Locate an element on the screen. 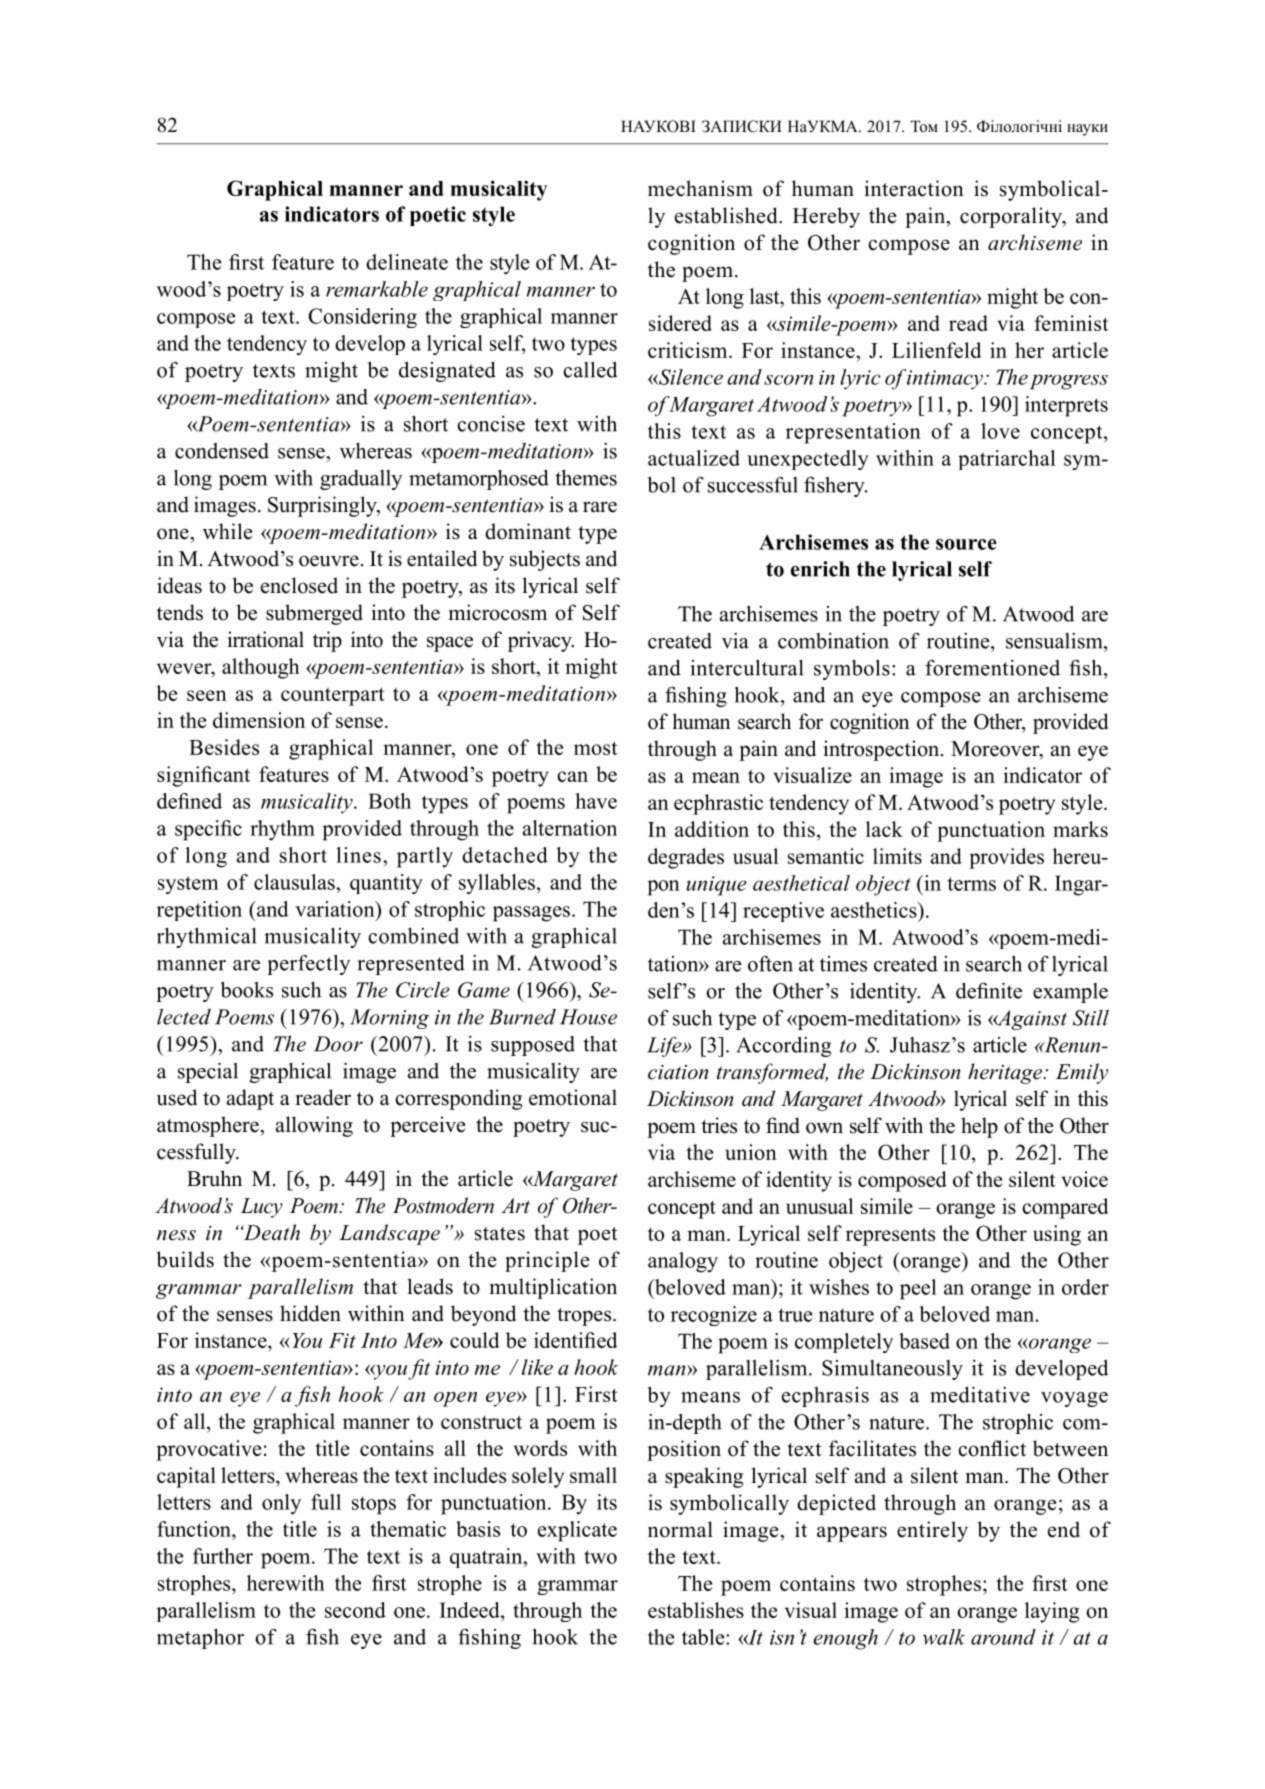 Image resolution: width=1265 pixels, height=1789 pixels. allowing is located at coordinates (314, 1126).
